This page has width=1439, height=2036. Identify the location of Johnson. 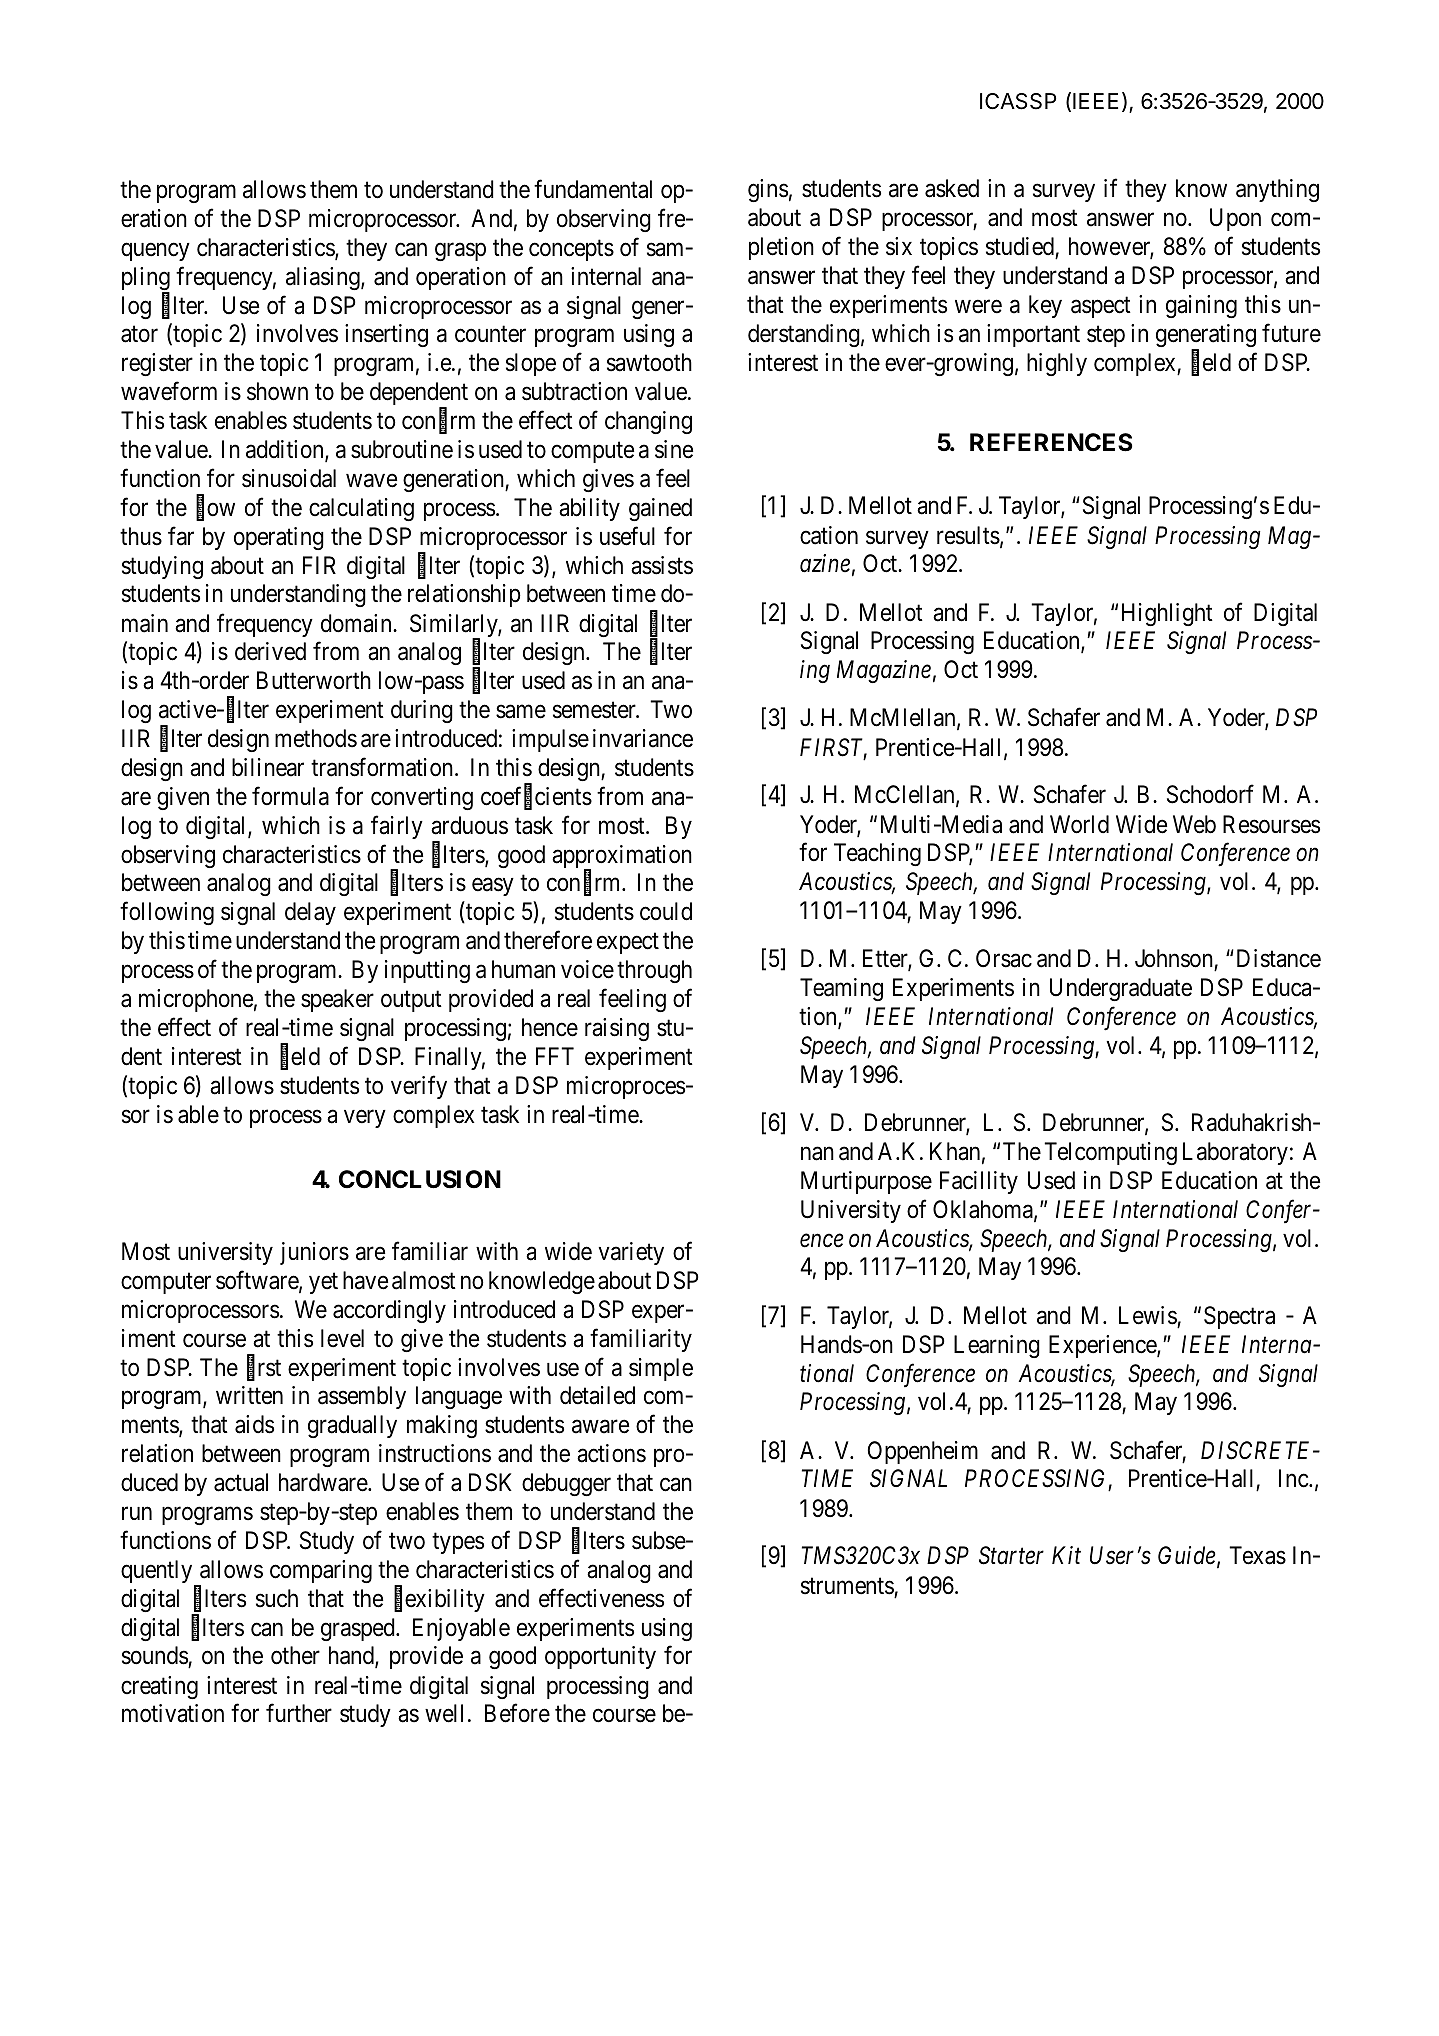
(1175, 960).
